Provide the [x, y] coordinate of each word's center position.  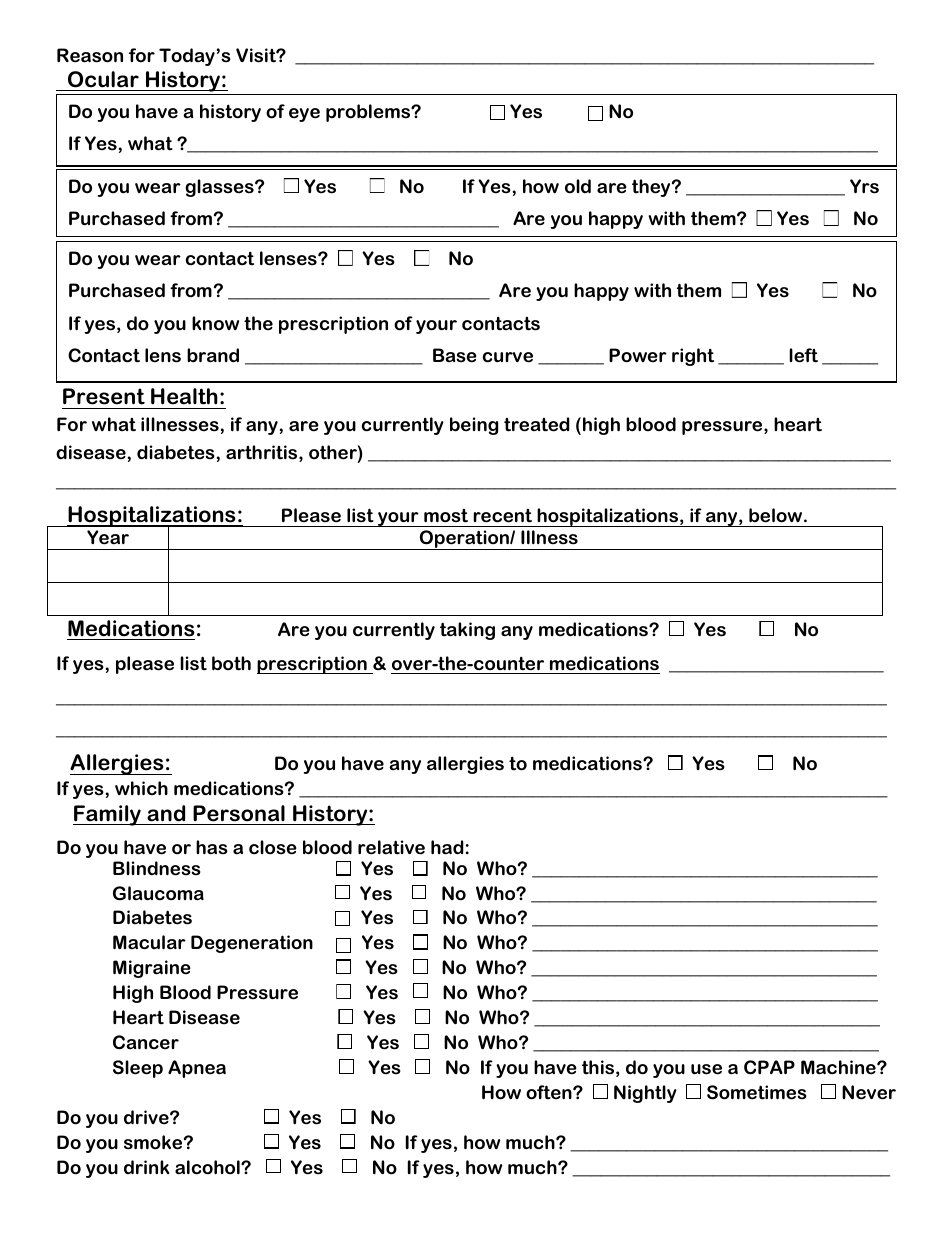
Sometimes [757, 1092]
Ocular [103, 79]
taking [467, 631]
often [550, 1092]
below [777, 515]
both [231, 663]
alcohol [208, 1167]
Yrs [864, 186]
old [578, 186]
